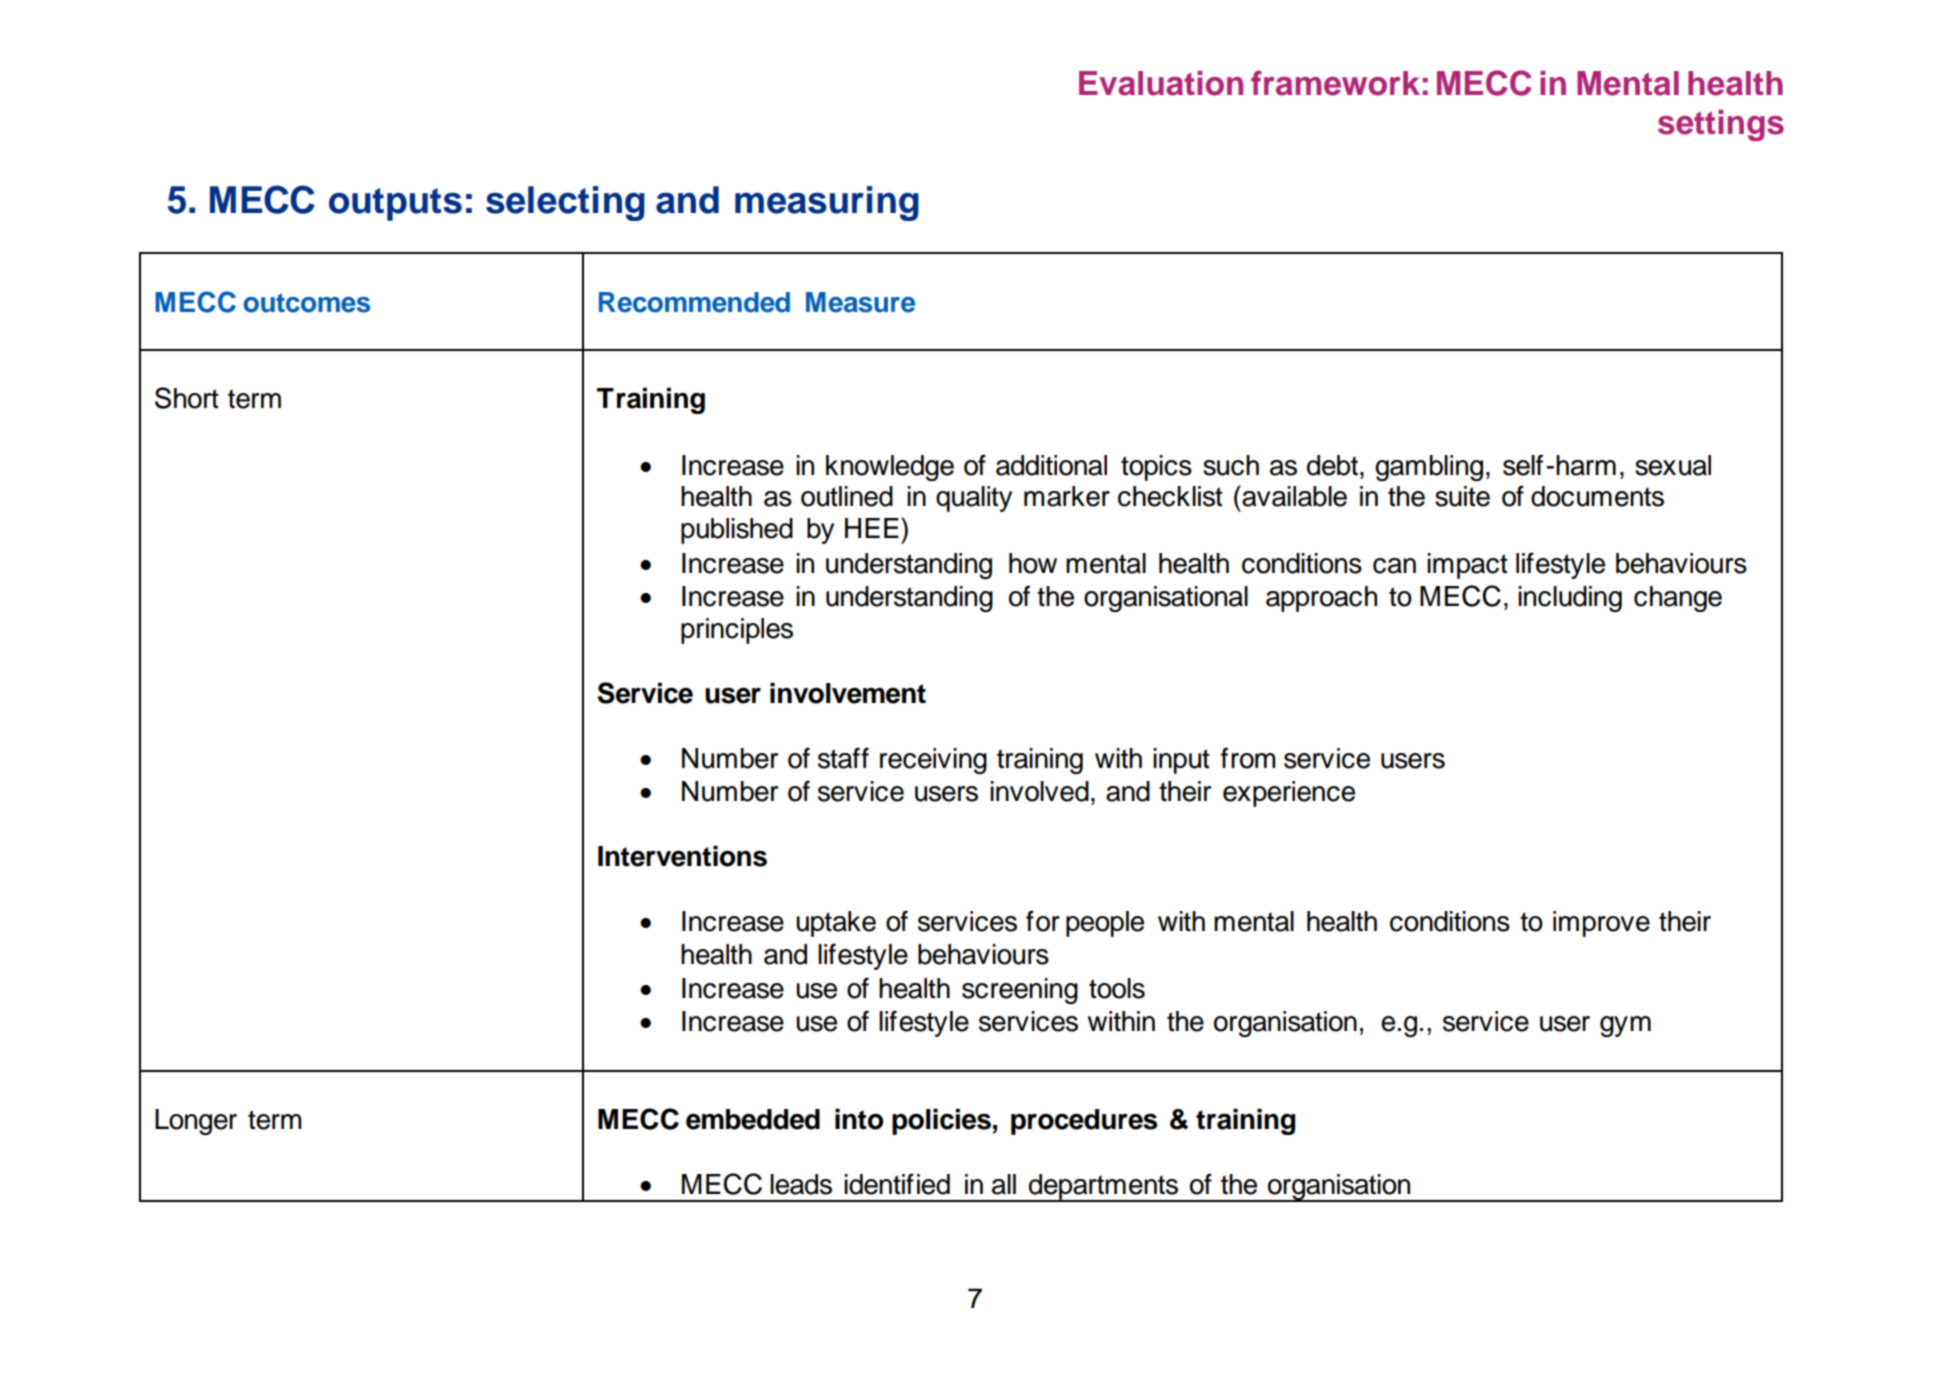 The image size is (1950, 1378). Describe the element at coordinates (395, 204) in the screenshot. I see `outputs` at that location.
